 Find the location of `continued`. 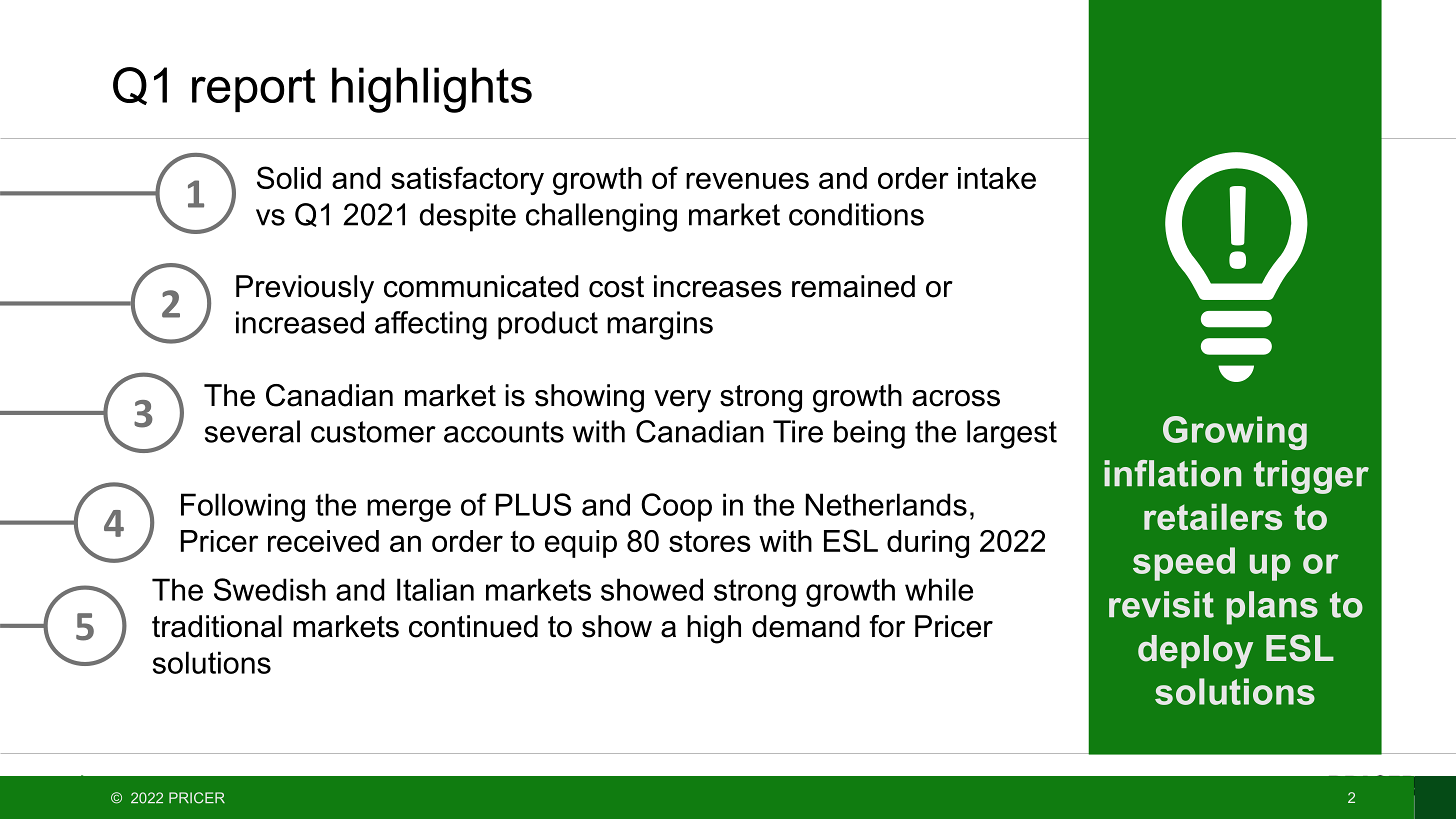

continued is located at coordinates (473, 626).
